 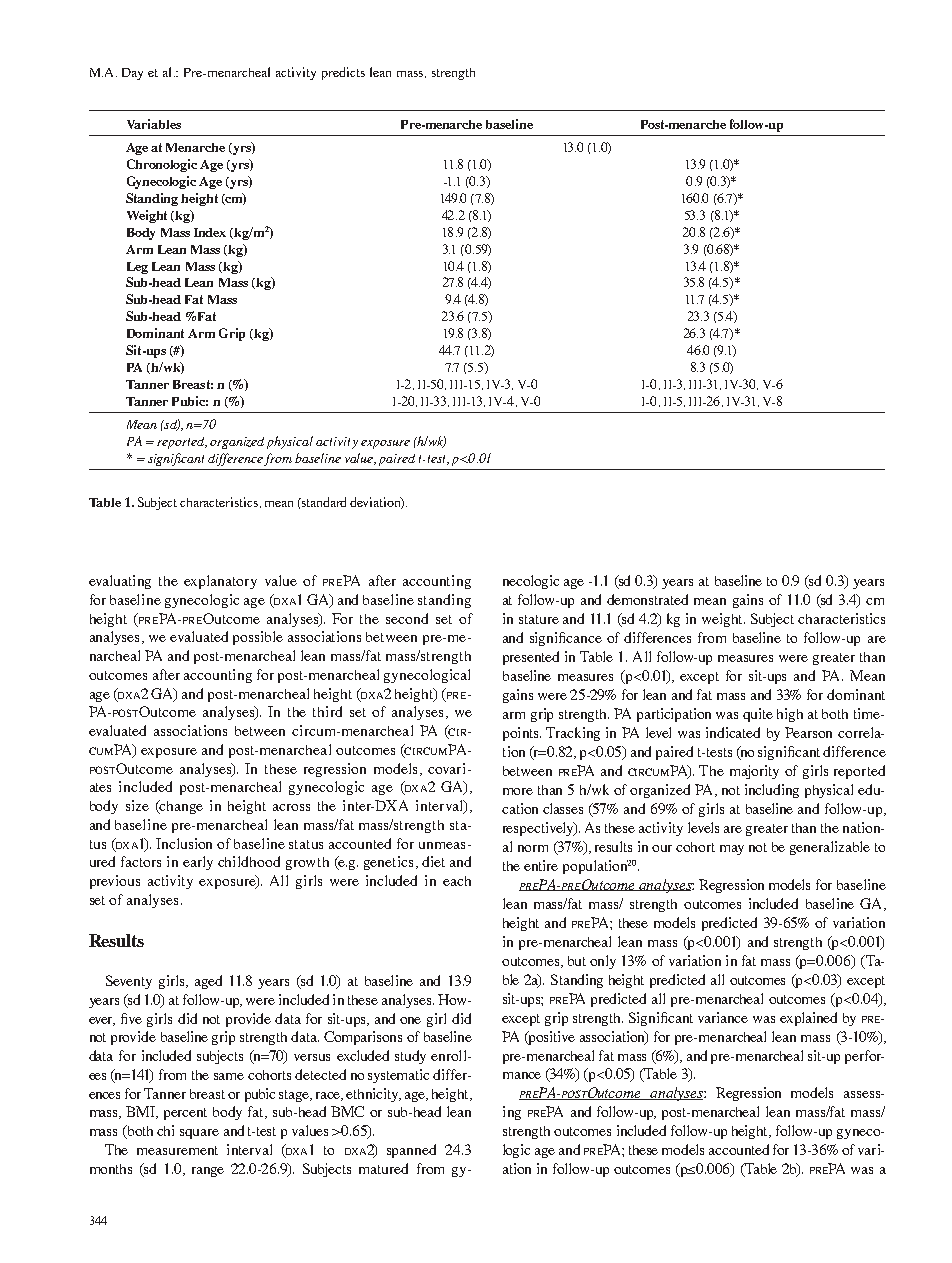 I want to click on demonstrated, so click(x=647, y=599).
